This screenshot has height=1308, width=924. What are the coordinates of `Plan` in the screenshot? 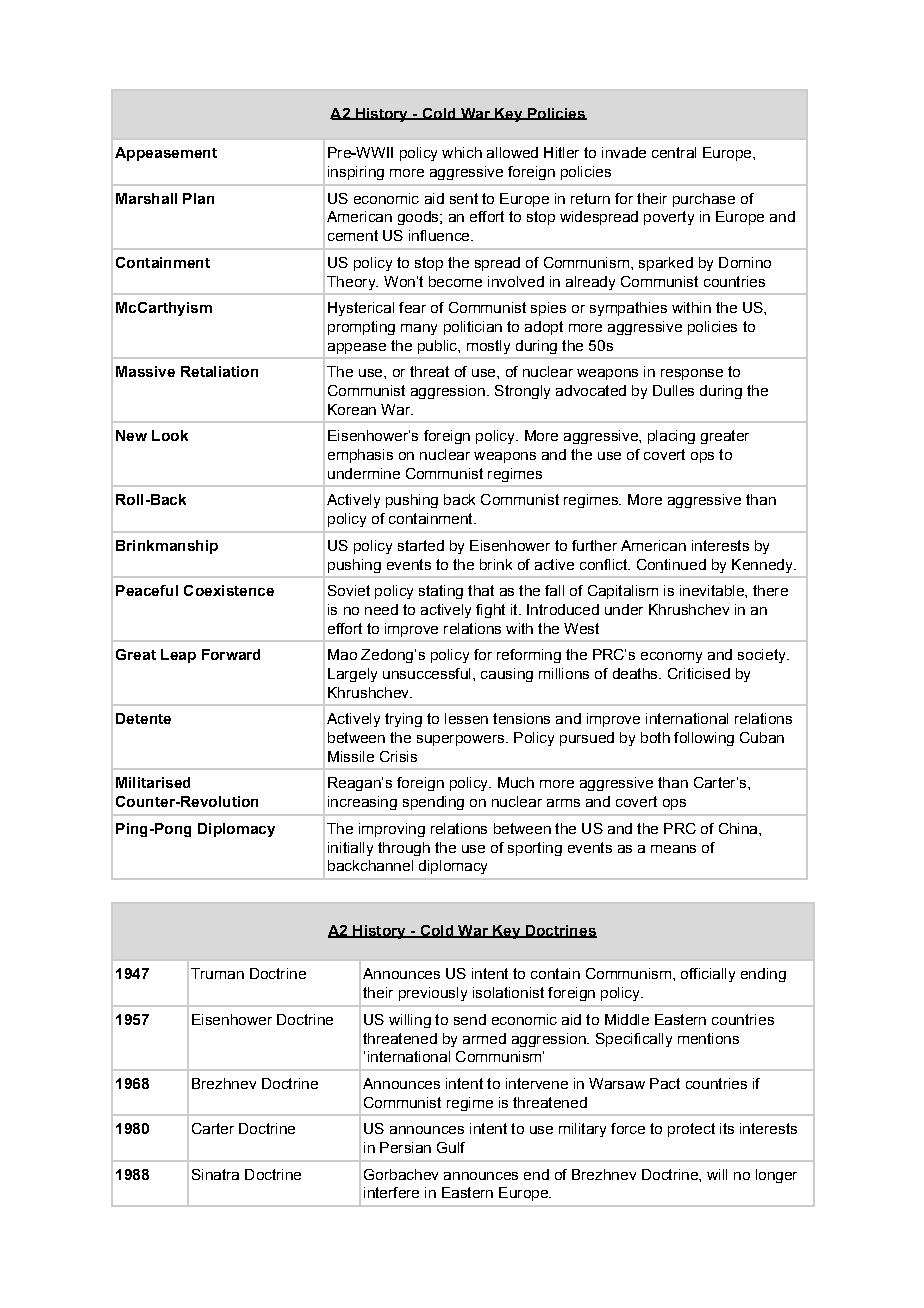 It's located at (198, 198).
